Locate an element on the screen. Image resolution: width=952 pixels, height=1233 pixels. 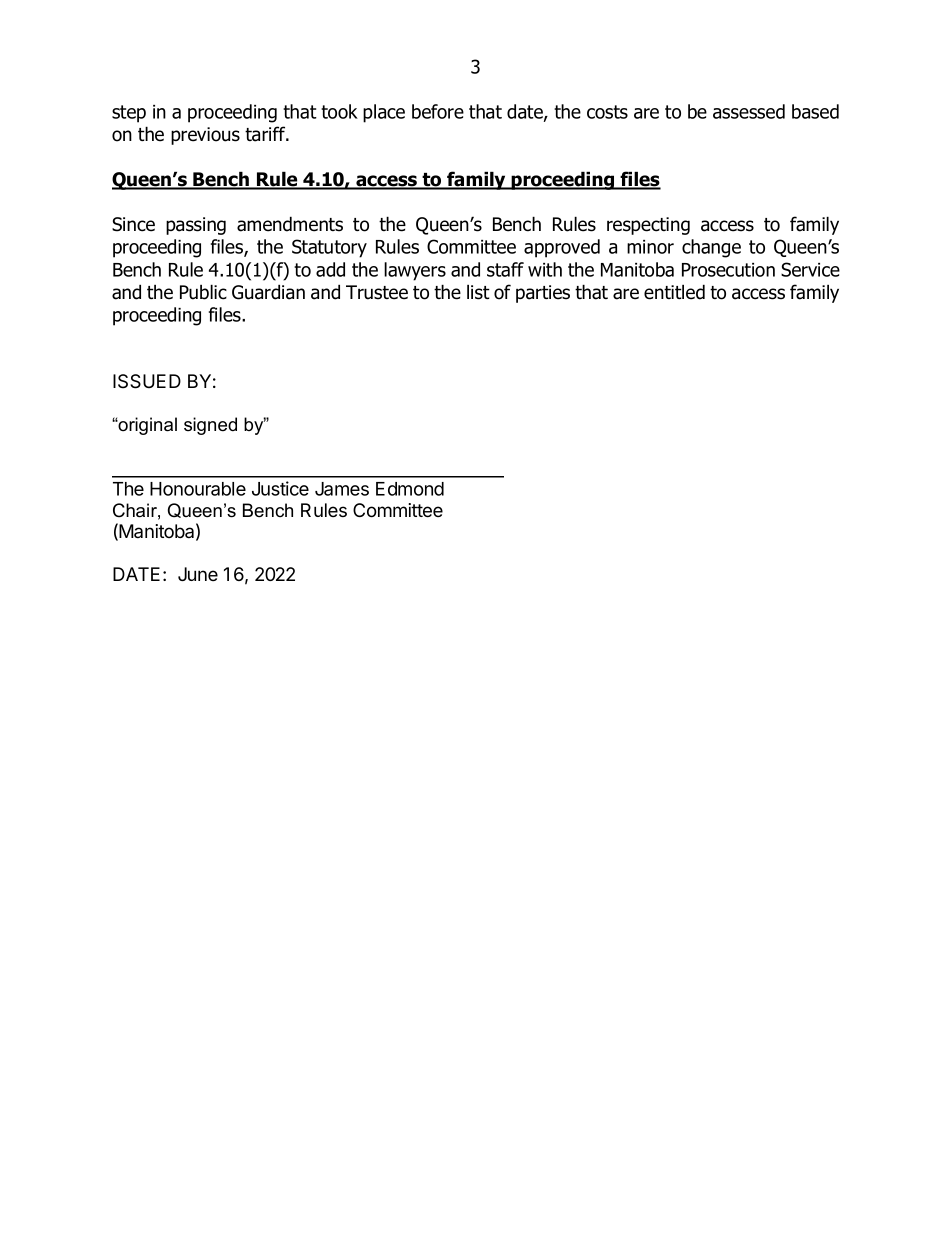
Justice is located at coordinates (280, 488).
